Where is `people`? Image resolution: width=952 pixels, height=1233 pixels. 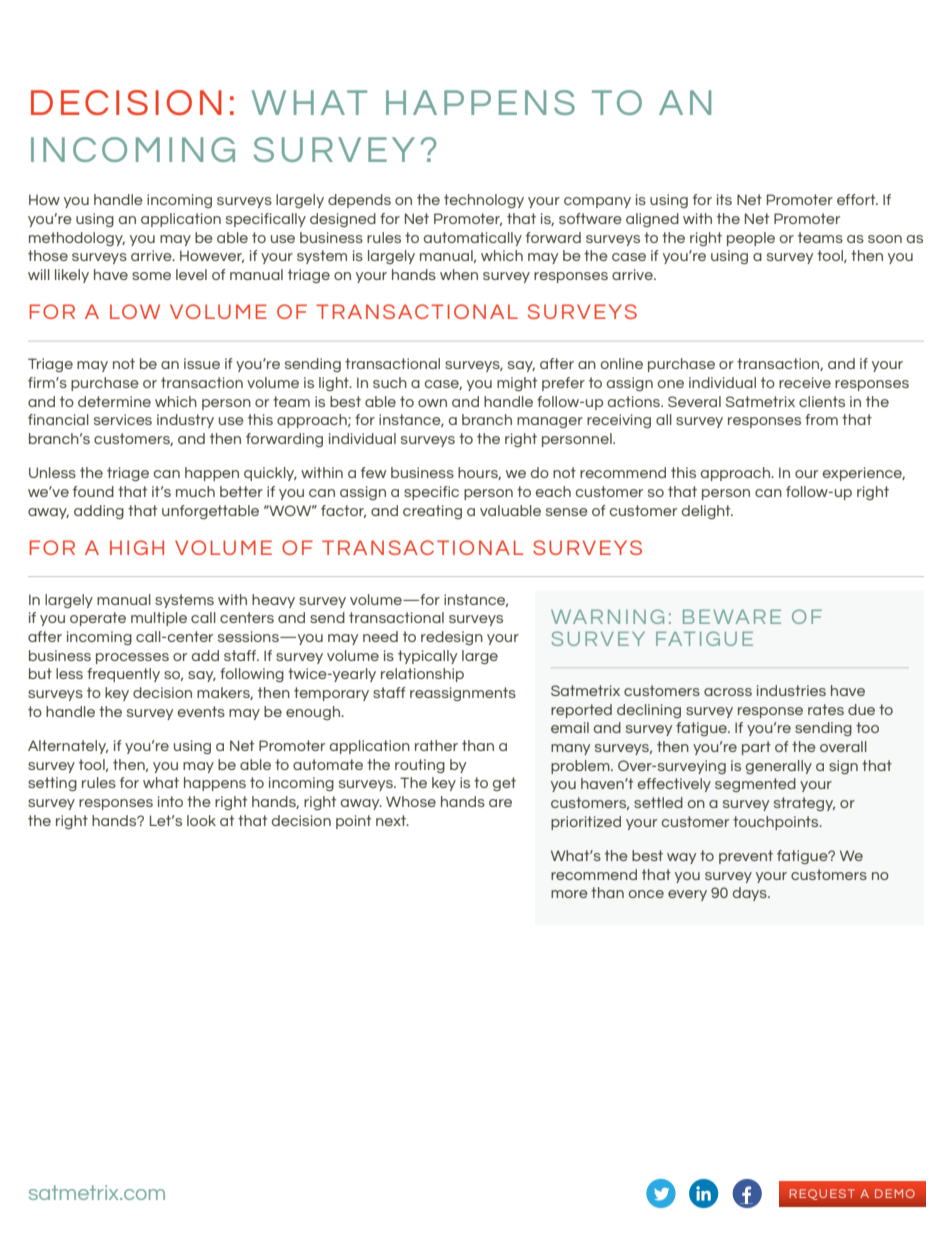
people is located at coordinates (751, 239).
